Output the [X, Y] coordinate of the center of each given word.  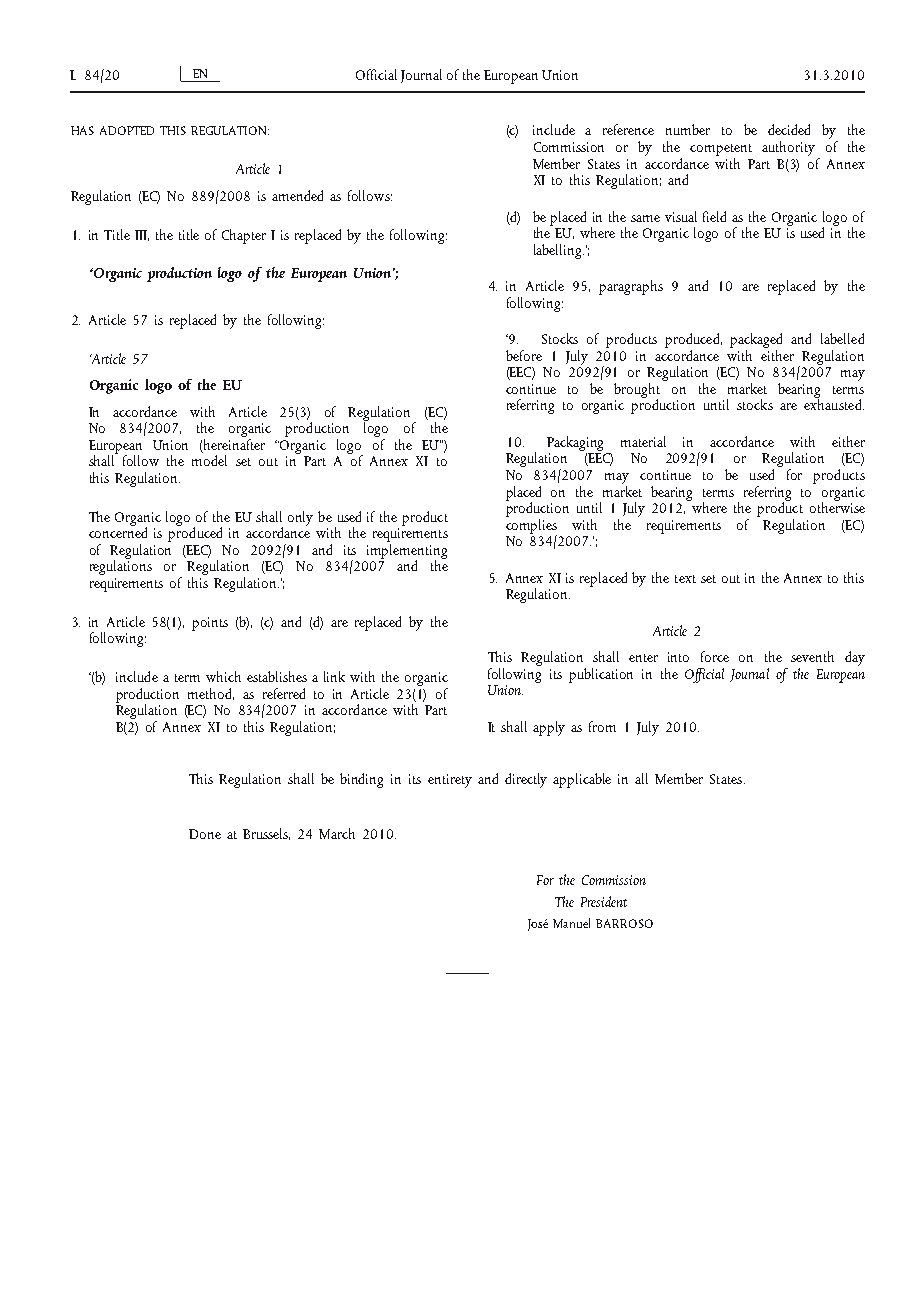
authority [788, 148]
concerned [118, 531]
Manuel [571, 923]
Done [205, 834]
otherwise [837, 506]
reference [628, 129]
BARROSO [624, 923]
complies [531, 526]
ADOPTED [127, 130]
